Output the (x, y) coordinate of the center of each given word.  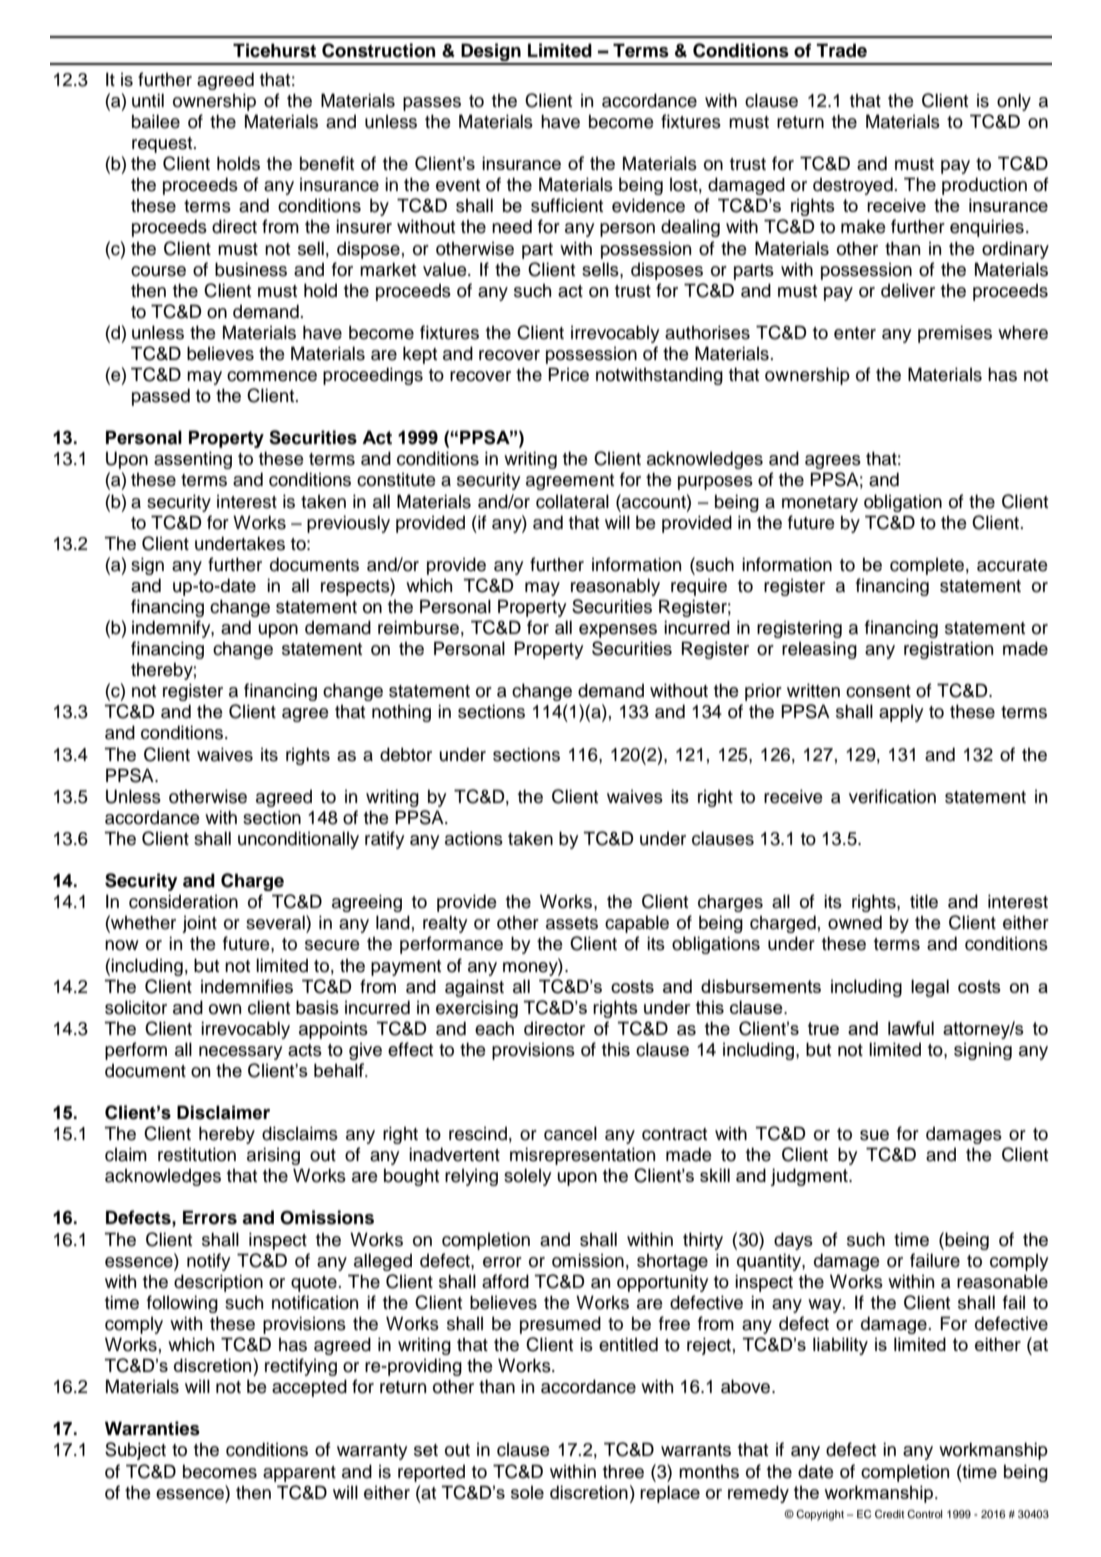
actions (474, 838)
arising (273, 1156)
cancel (570, 1133)
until (148, 100)
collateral (572, 501)
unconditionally (298, 840)
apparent (299, 1474)
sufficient (567, 205)
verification (892, 796)
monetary (820, 504)
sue (874, 1135)
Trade (841, 50)
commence (272, 376)
